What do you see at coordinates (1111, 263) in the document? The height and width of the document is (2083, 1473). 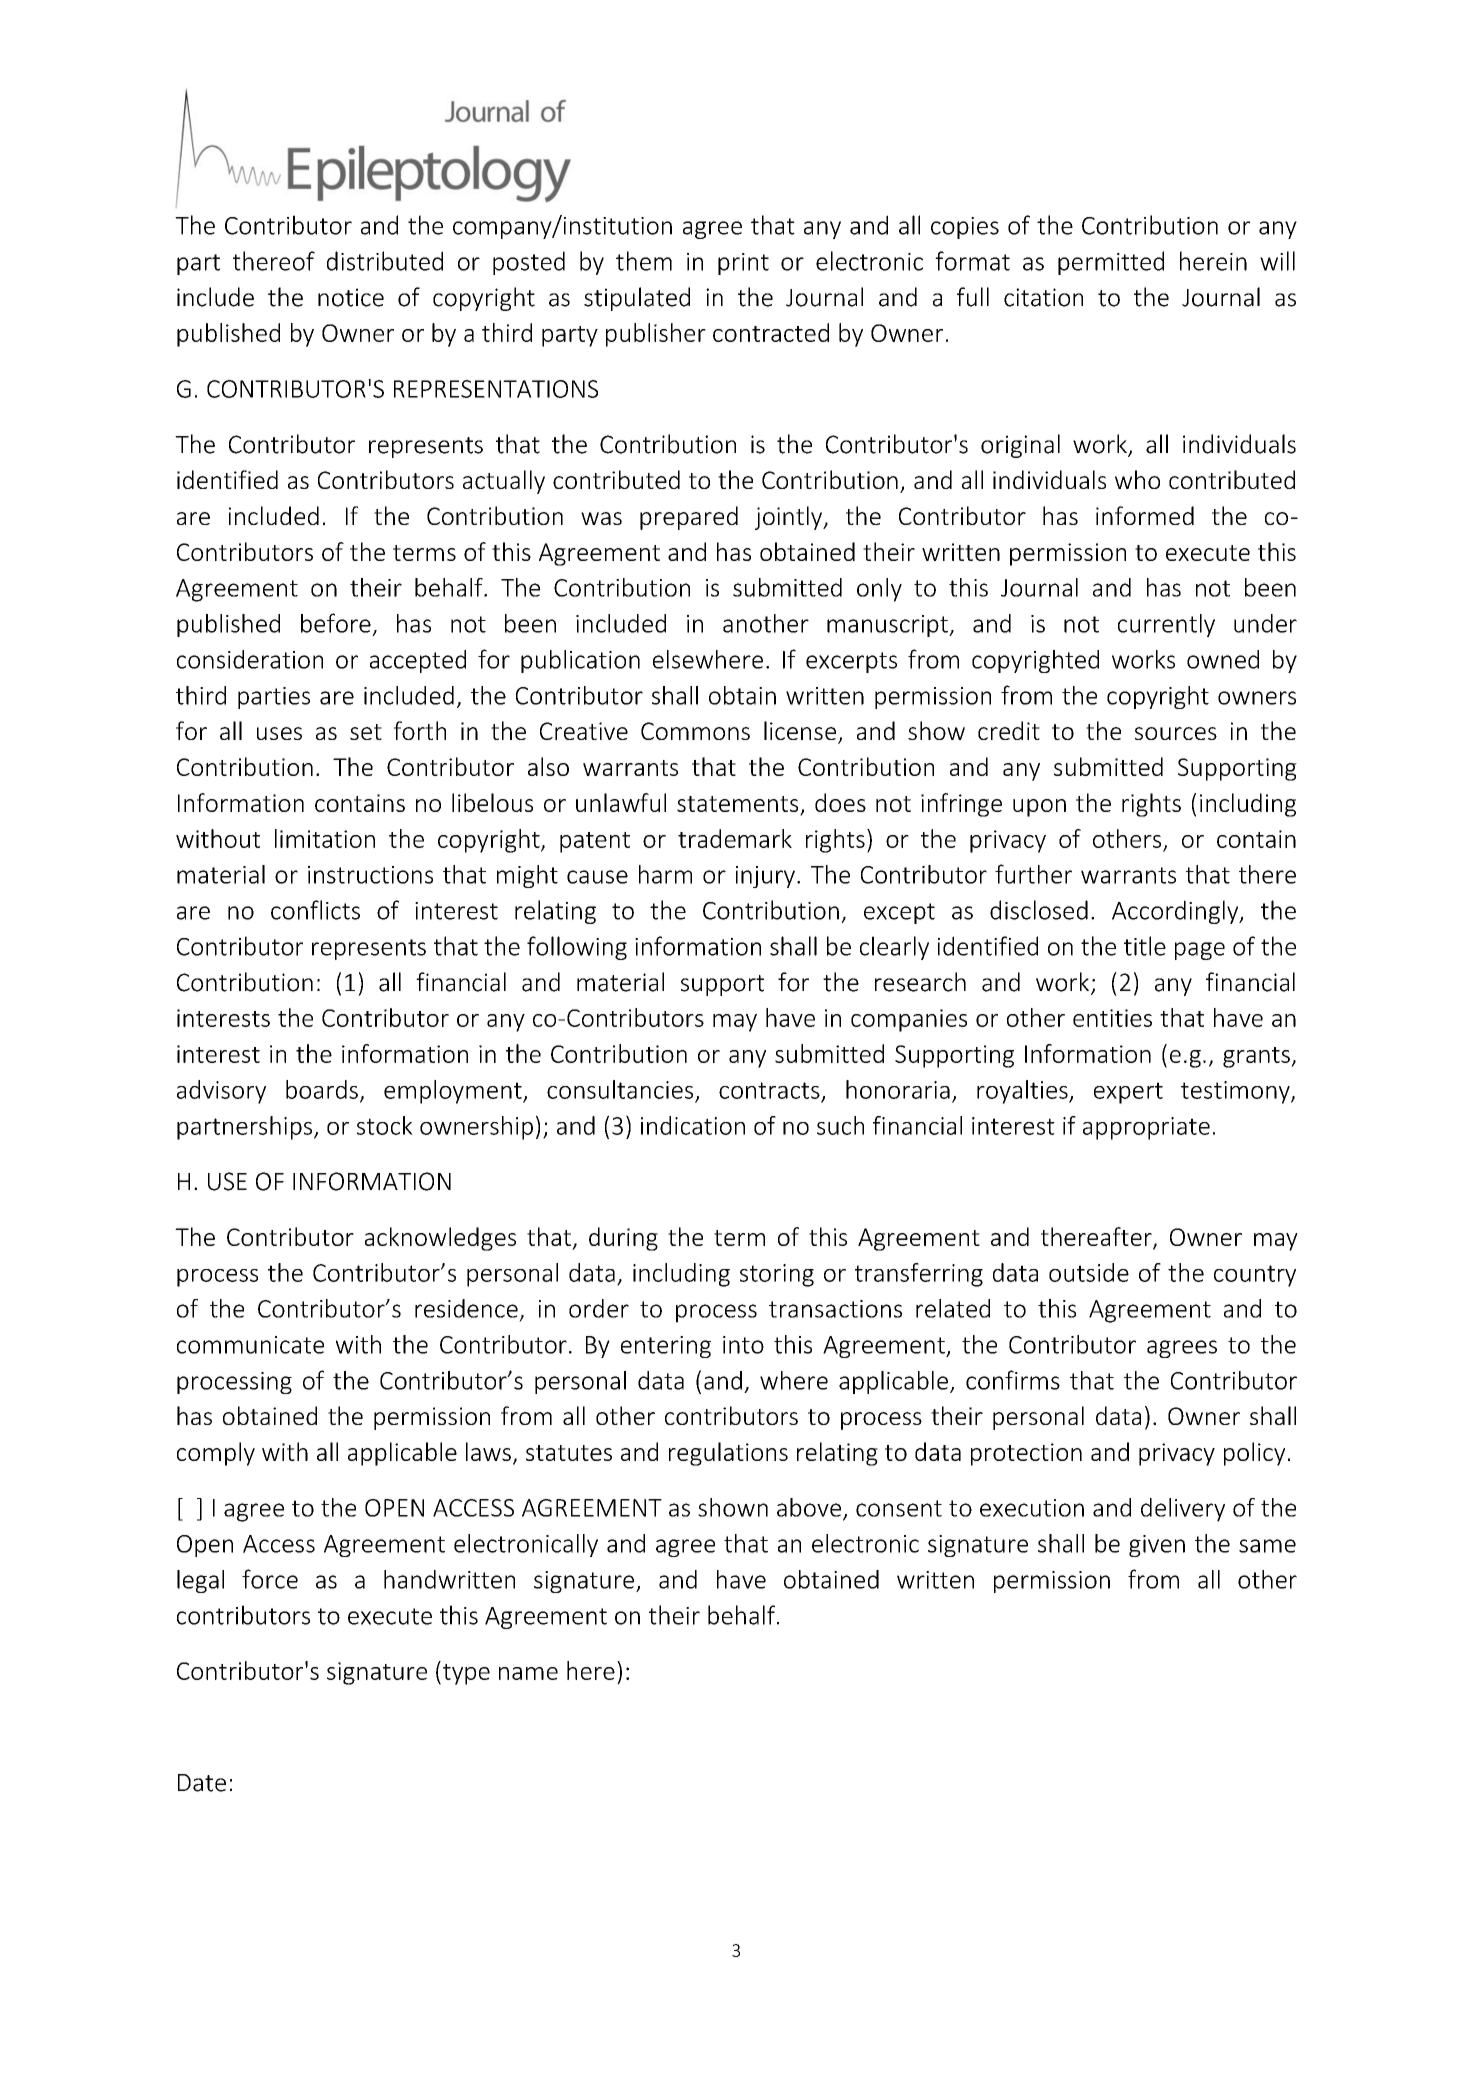 I see `permitted` at bounding box center [1111, 263].
